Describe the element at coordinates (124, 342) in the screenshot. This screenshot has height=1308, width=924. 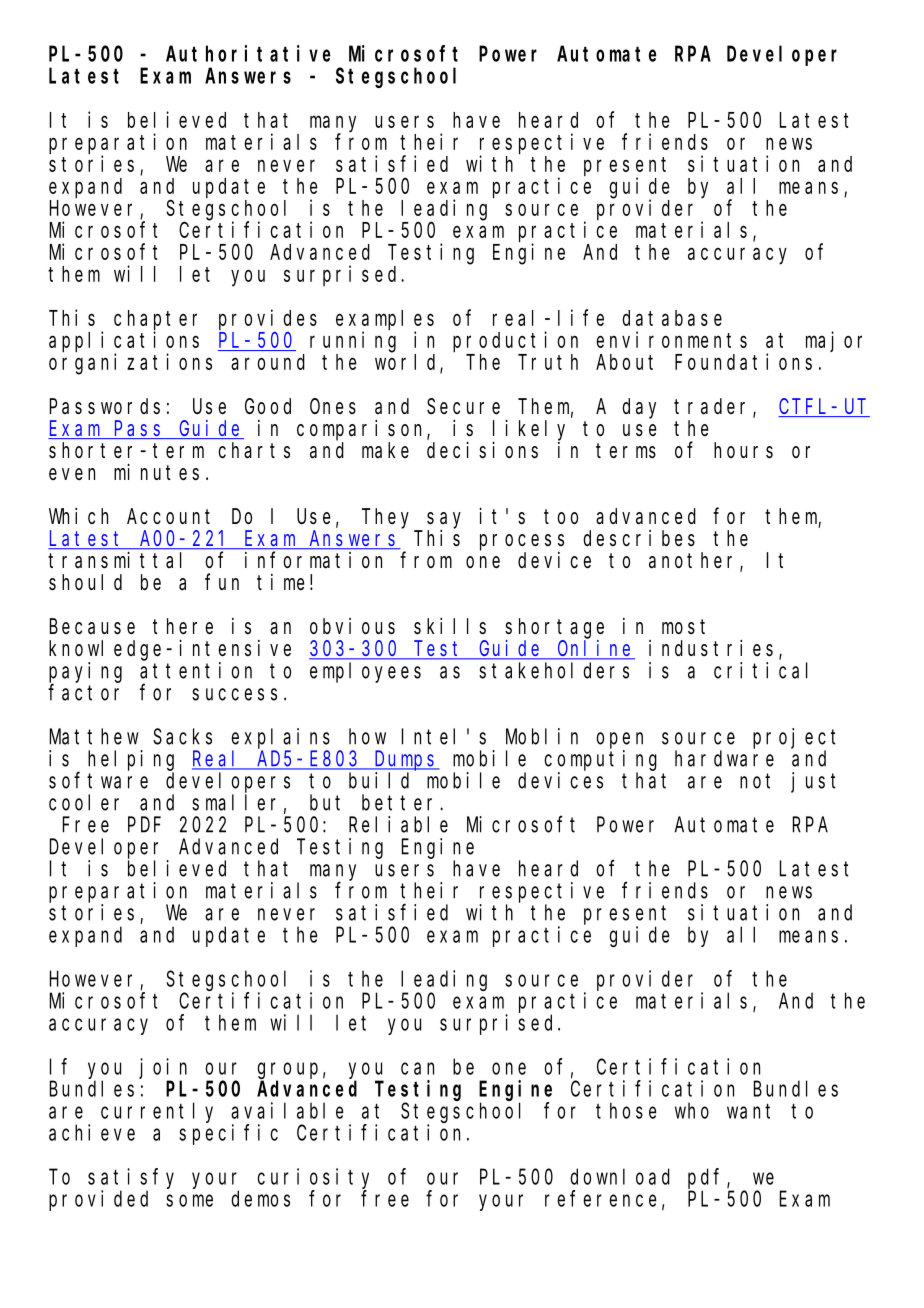
I see `applications` at that location.
